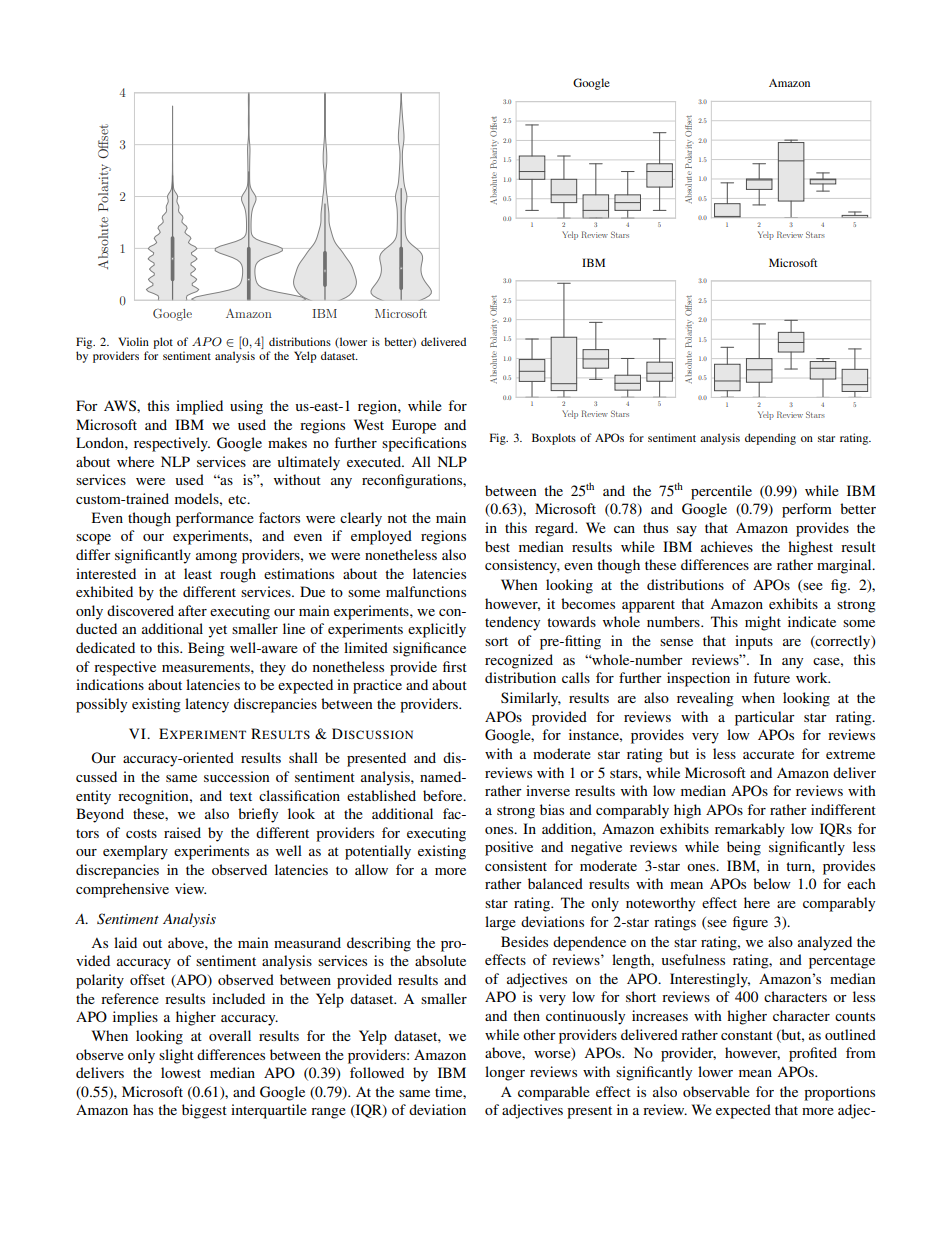  I want to click on large, so click(500, 923).
